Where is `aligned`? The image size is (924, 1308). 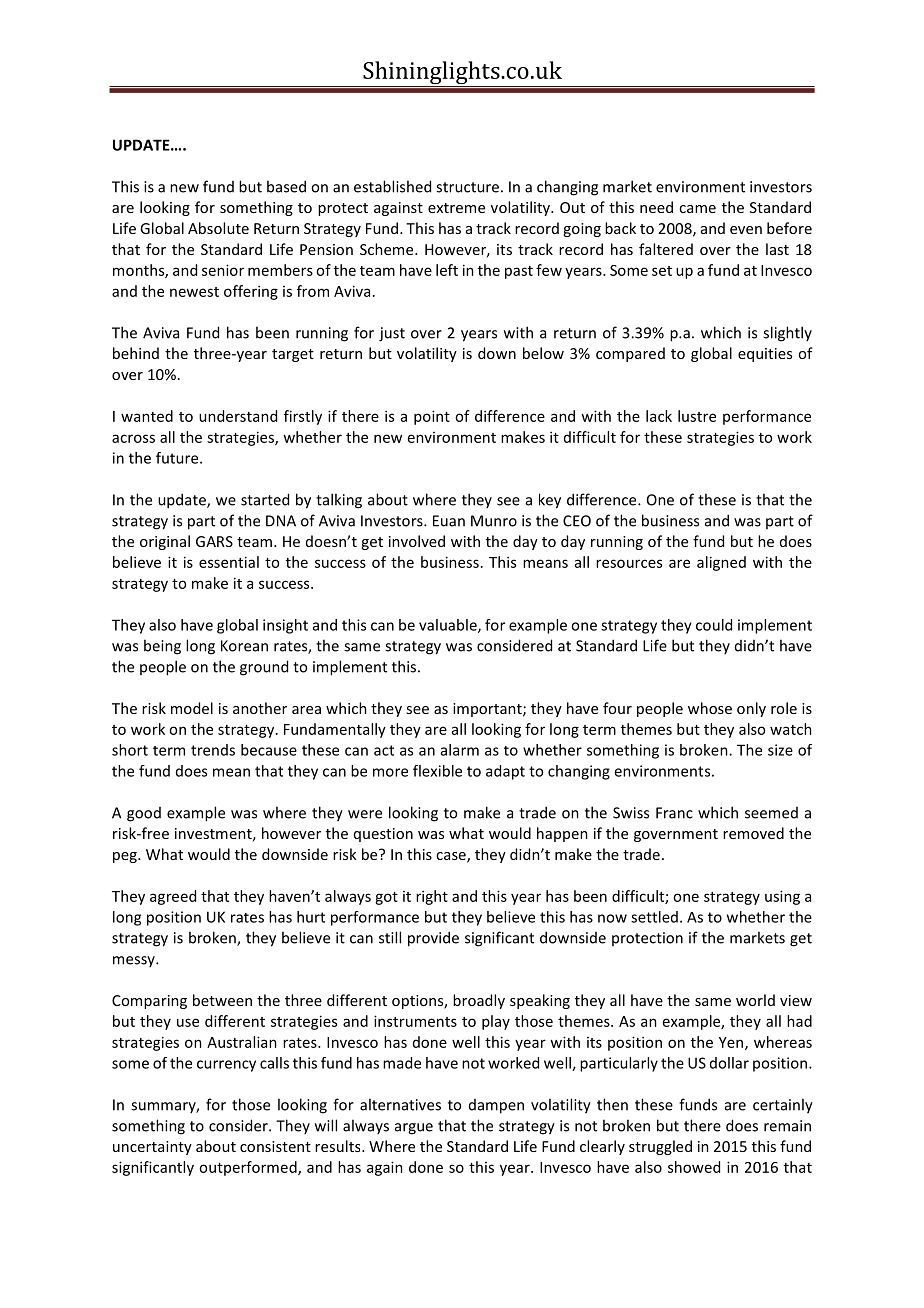 aligned is located at coordinates (721, 563).
